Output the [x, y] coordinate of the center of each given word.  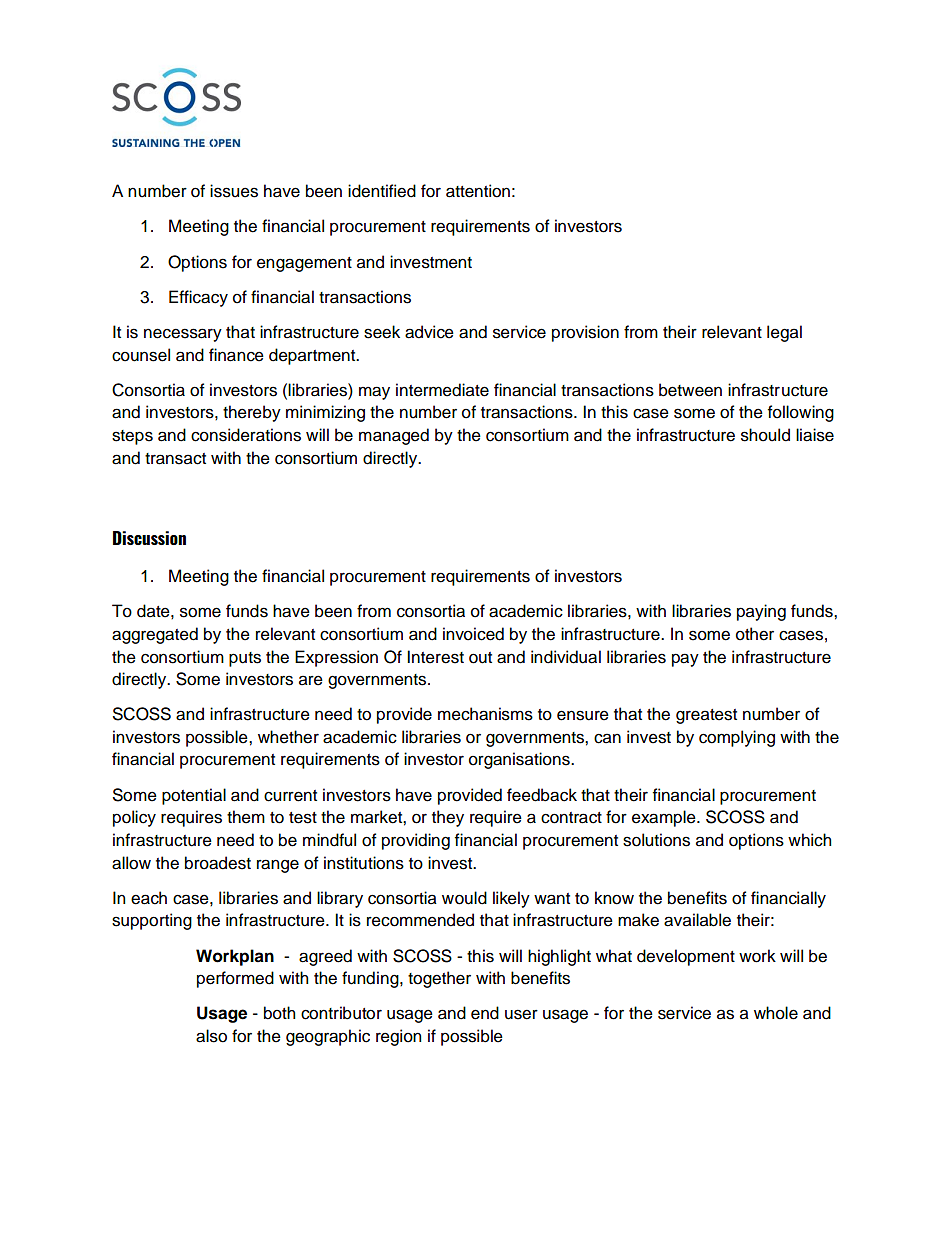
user [521, 1014]
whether [288, 737]
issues [234, 191]
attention [478, 191]
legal [784, 333]
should [765, 435]
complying [737, 738]
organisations [520, 760]
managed [394, 436]
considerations [246, 435]
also [211, 1036]
